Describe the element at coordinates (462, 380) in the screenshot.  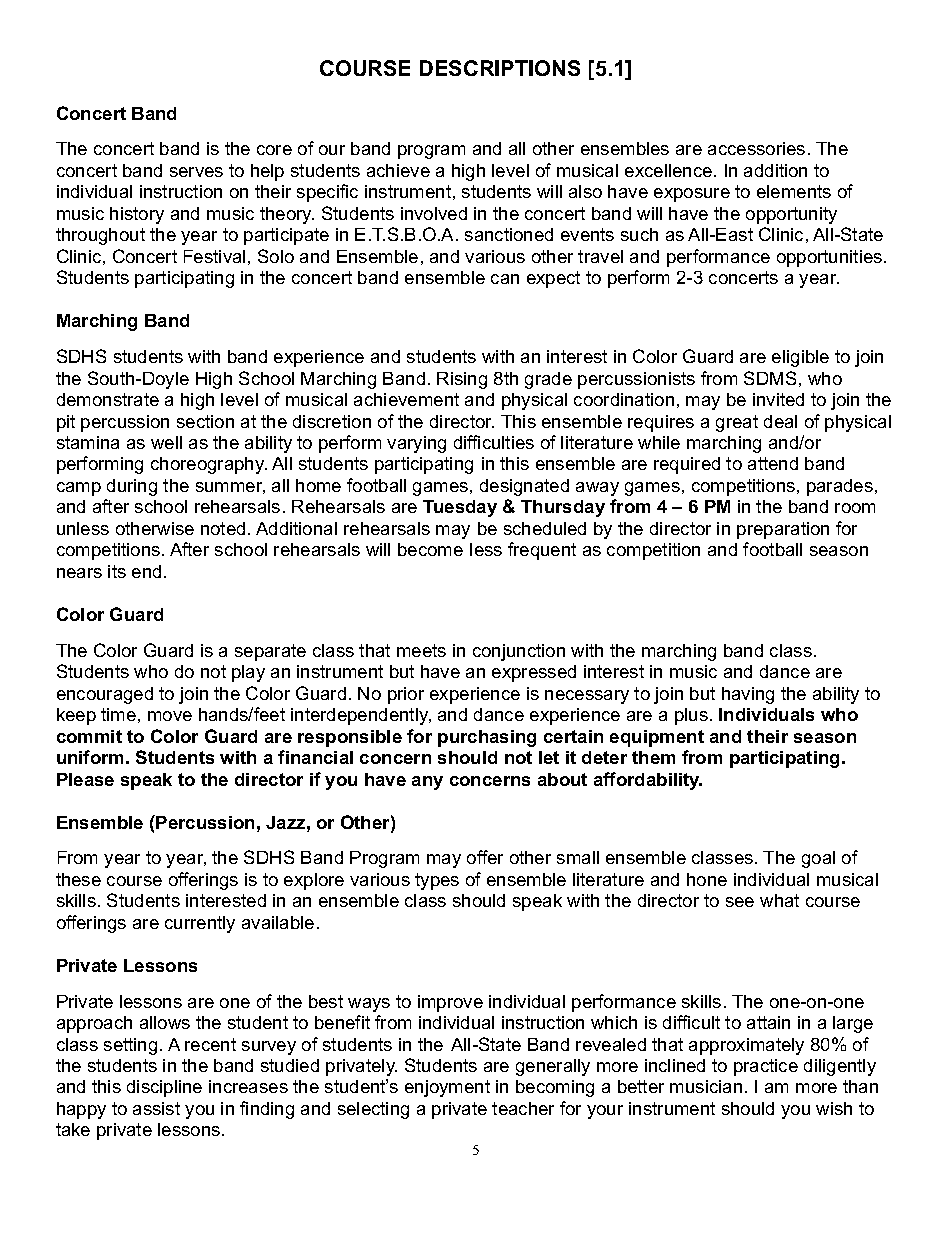
I see `Rising` at that location.
